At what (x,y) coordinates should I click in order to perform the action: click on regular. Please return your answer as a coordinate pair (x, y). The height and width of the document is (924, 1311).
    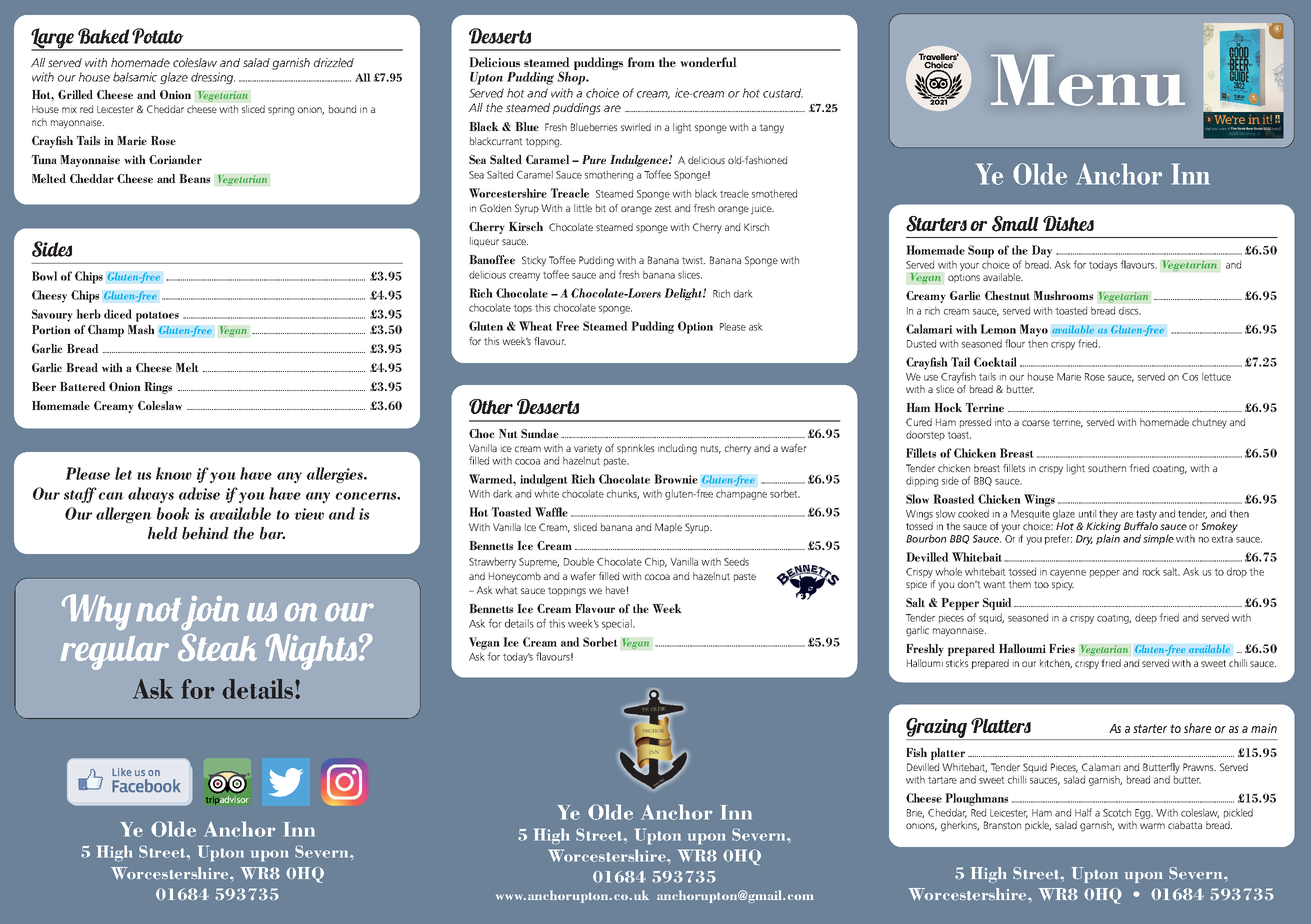
    Looking at the image, I should click on (115, 653).
